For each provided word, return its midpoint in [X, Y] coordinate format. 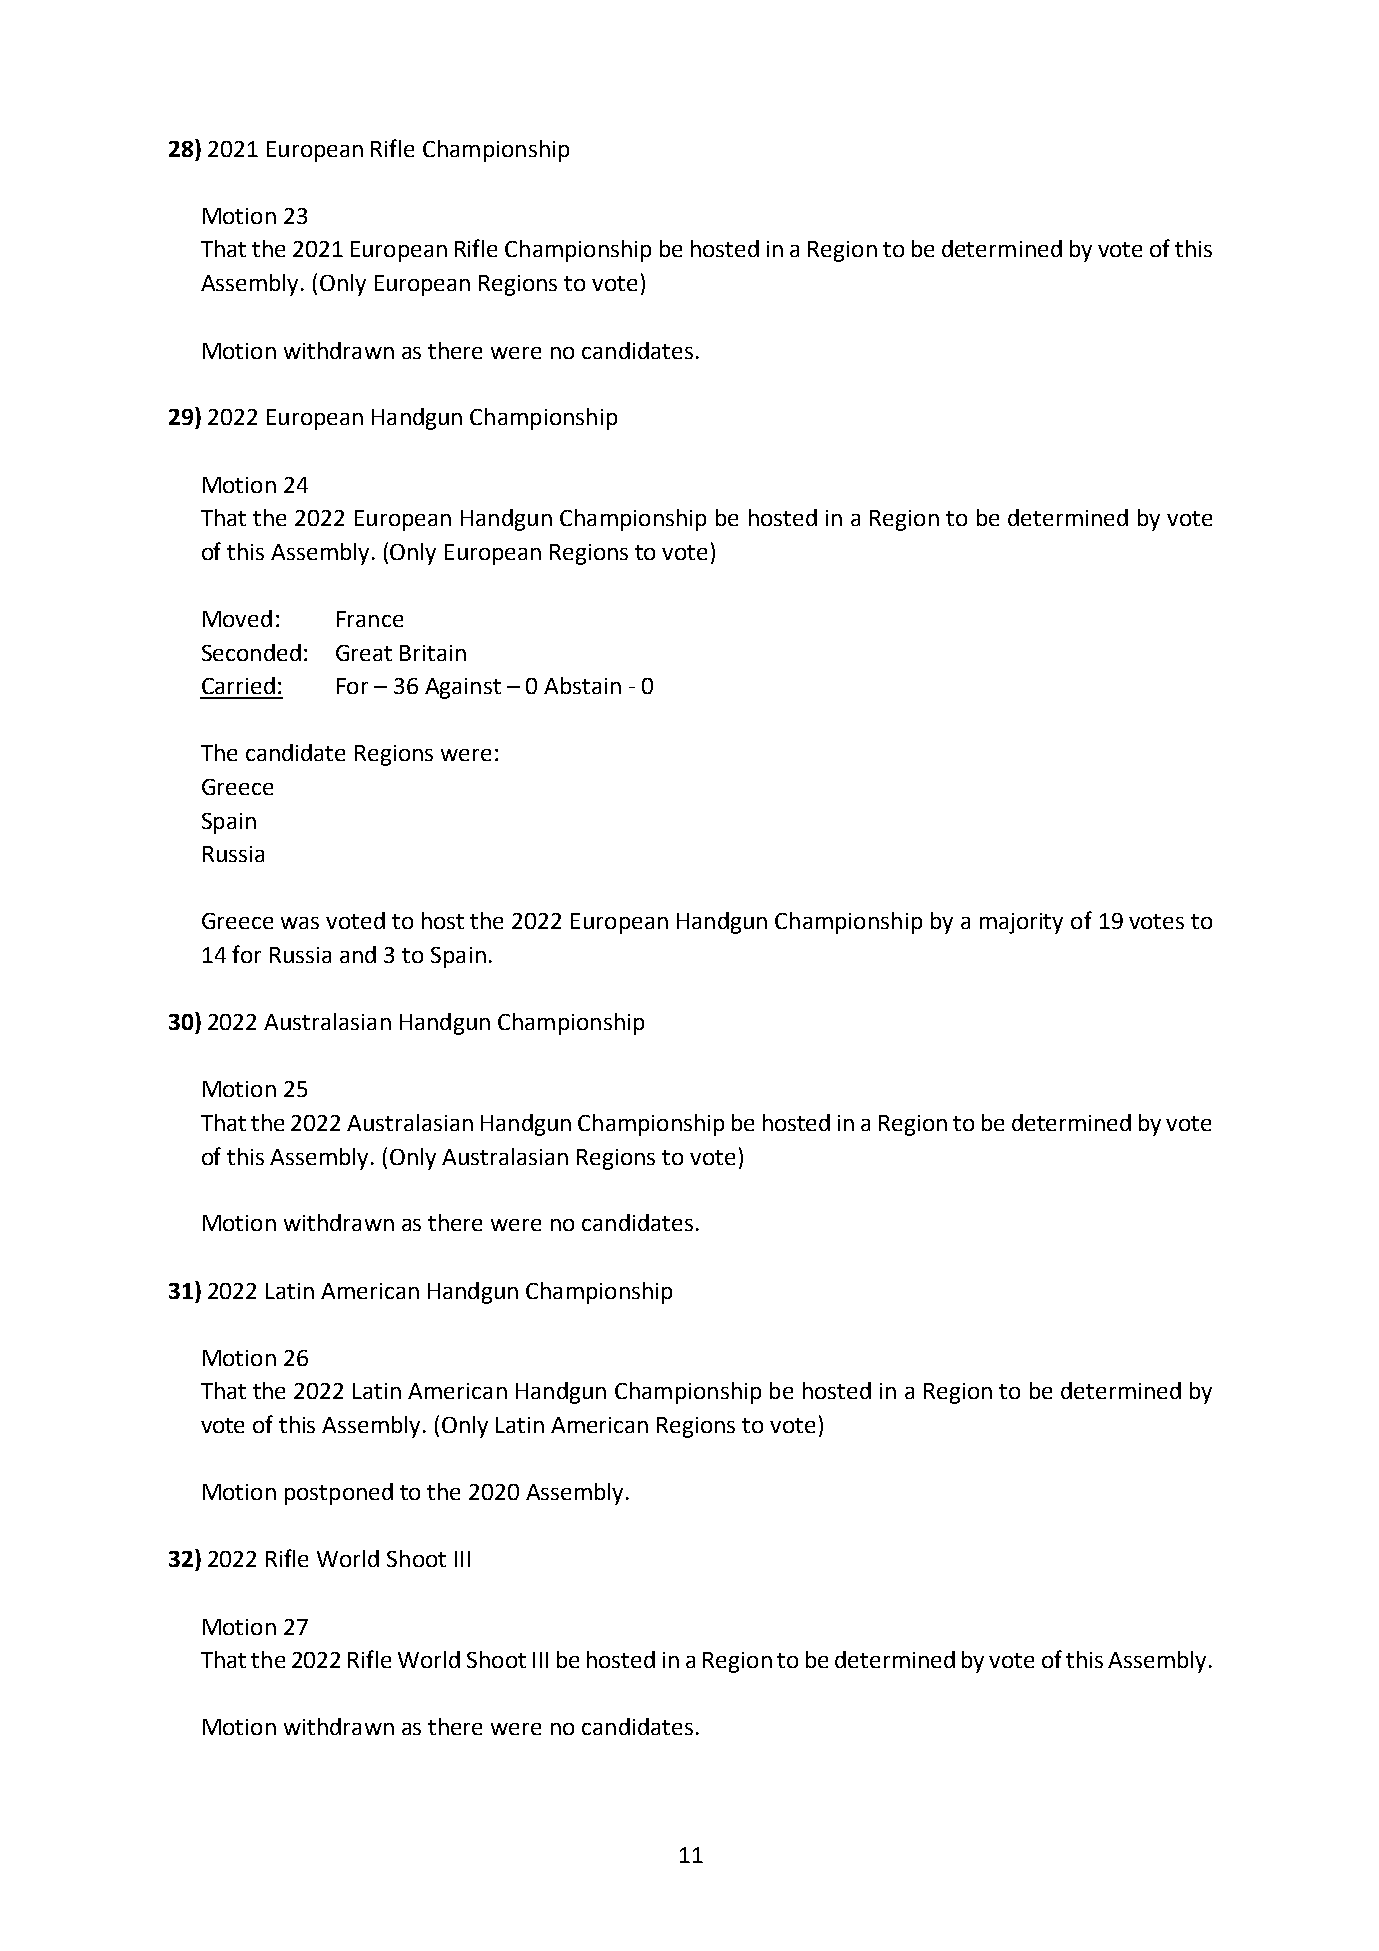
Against [463, 688]
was [300, 923]
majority [1021, 923]
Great [364, 653]
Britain [433, 653]
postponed [339, 1494]
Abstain [582, 685]
